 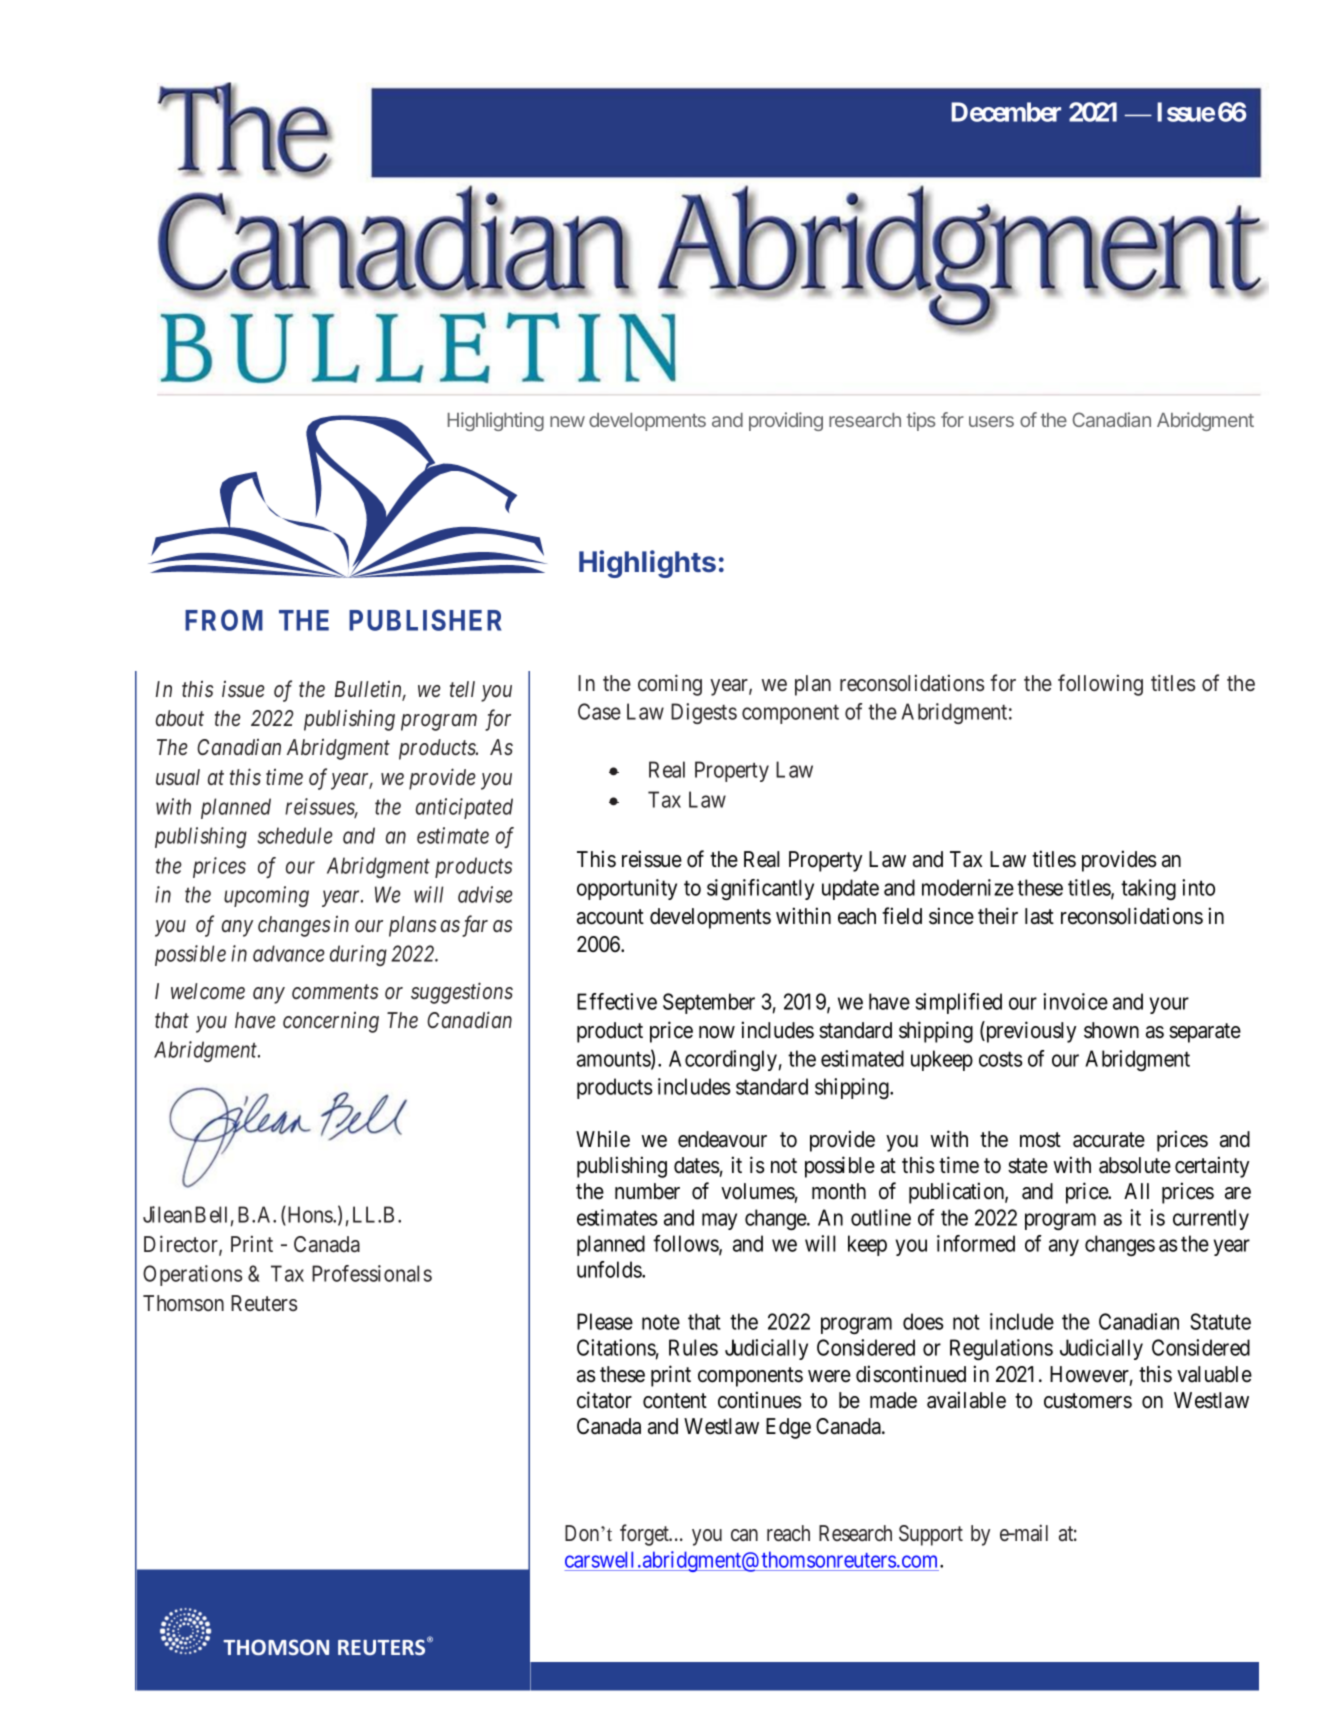 I want to click on following, so click(x=1100, y=685).
